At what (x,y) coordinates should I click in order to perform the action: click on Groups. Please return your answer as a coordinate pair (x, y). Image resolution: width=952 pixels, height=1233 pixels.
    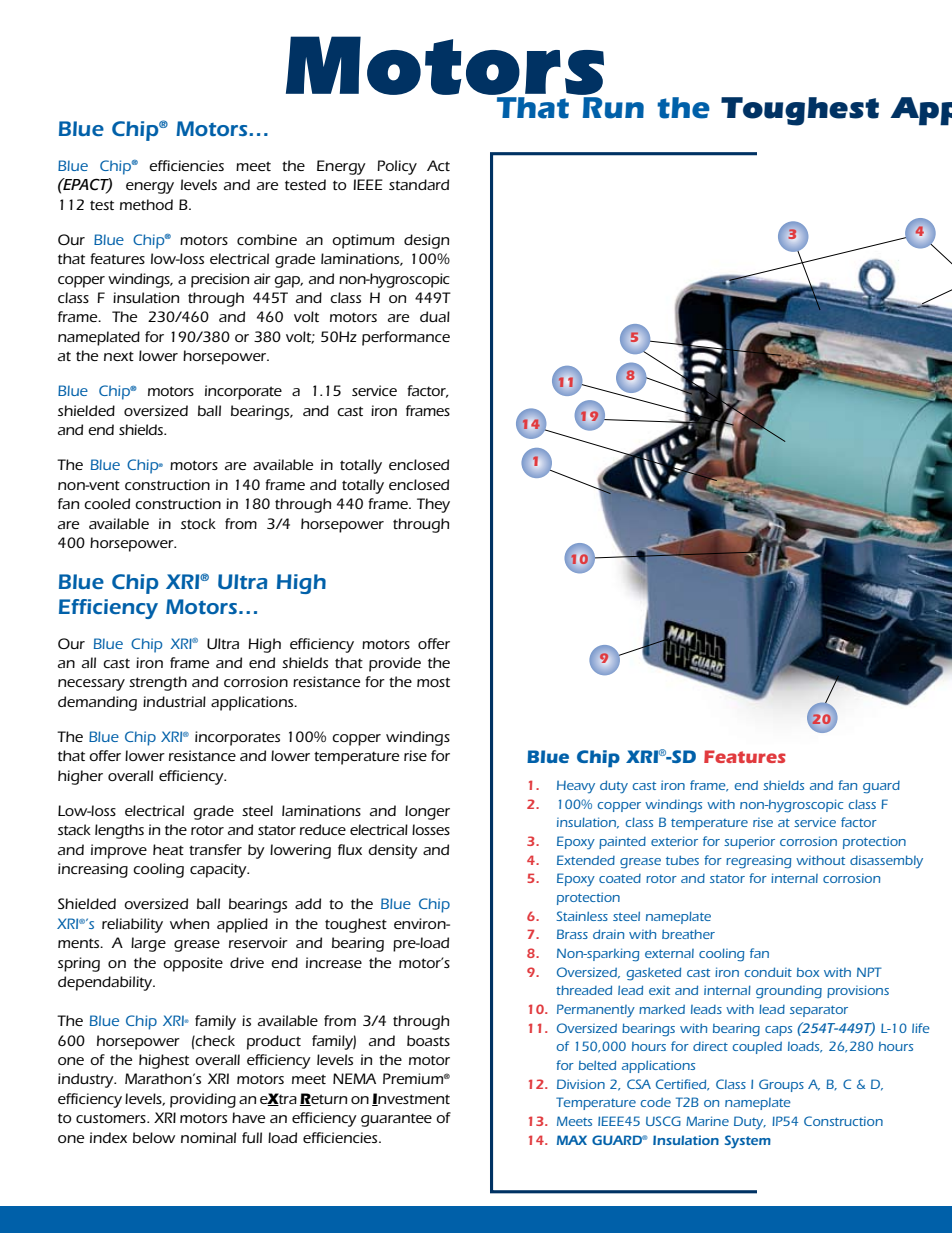
    Looking at the image, I should click on (781, 1085).
